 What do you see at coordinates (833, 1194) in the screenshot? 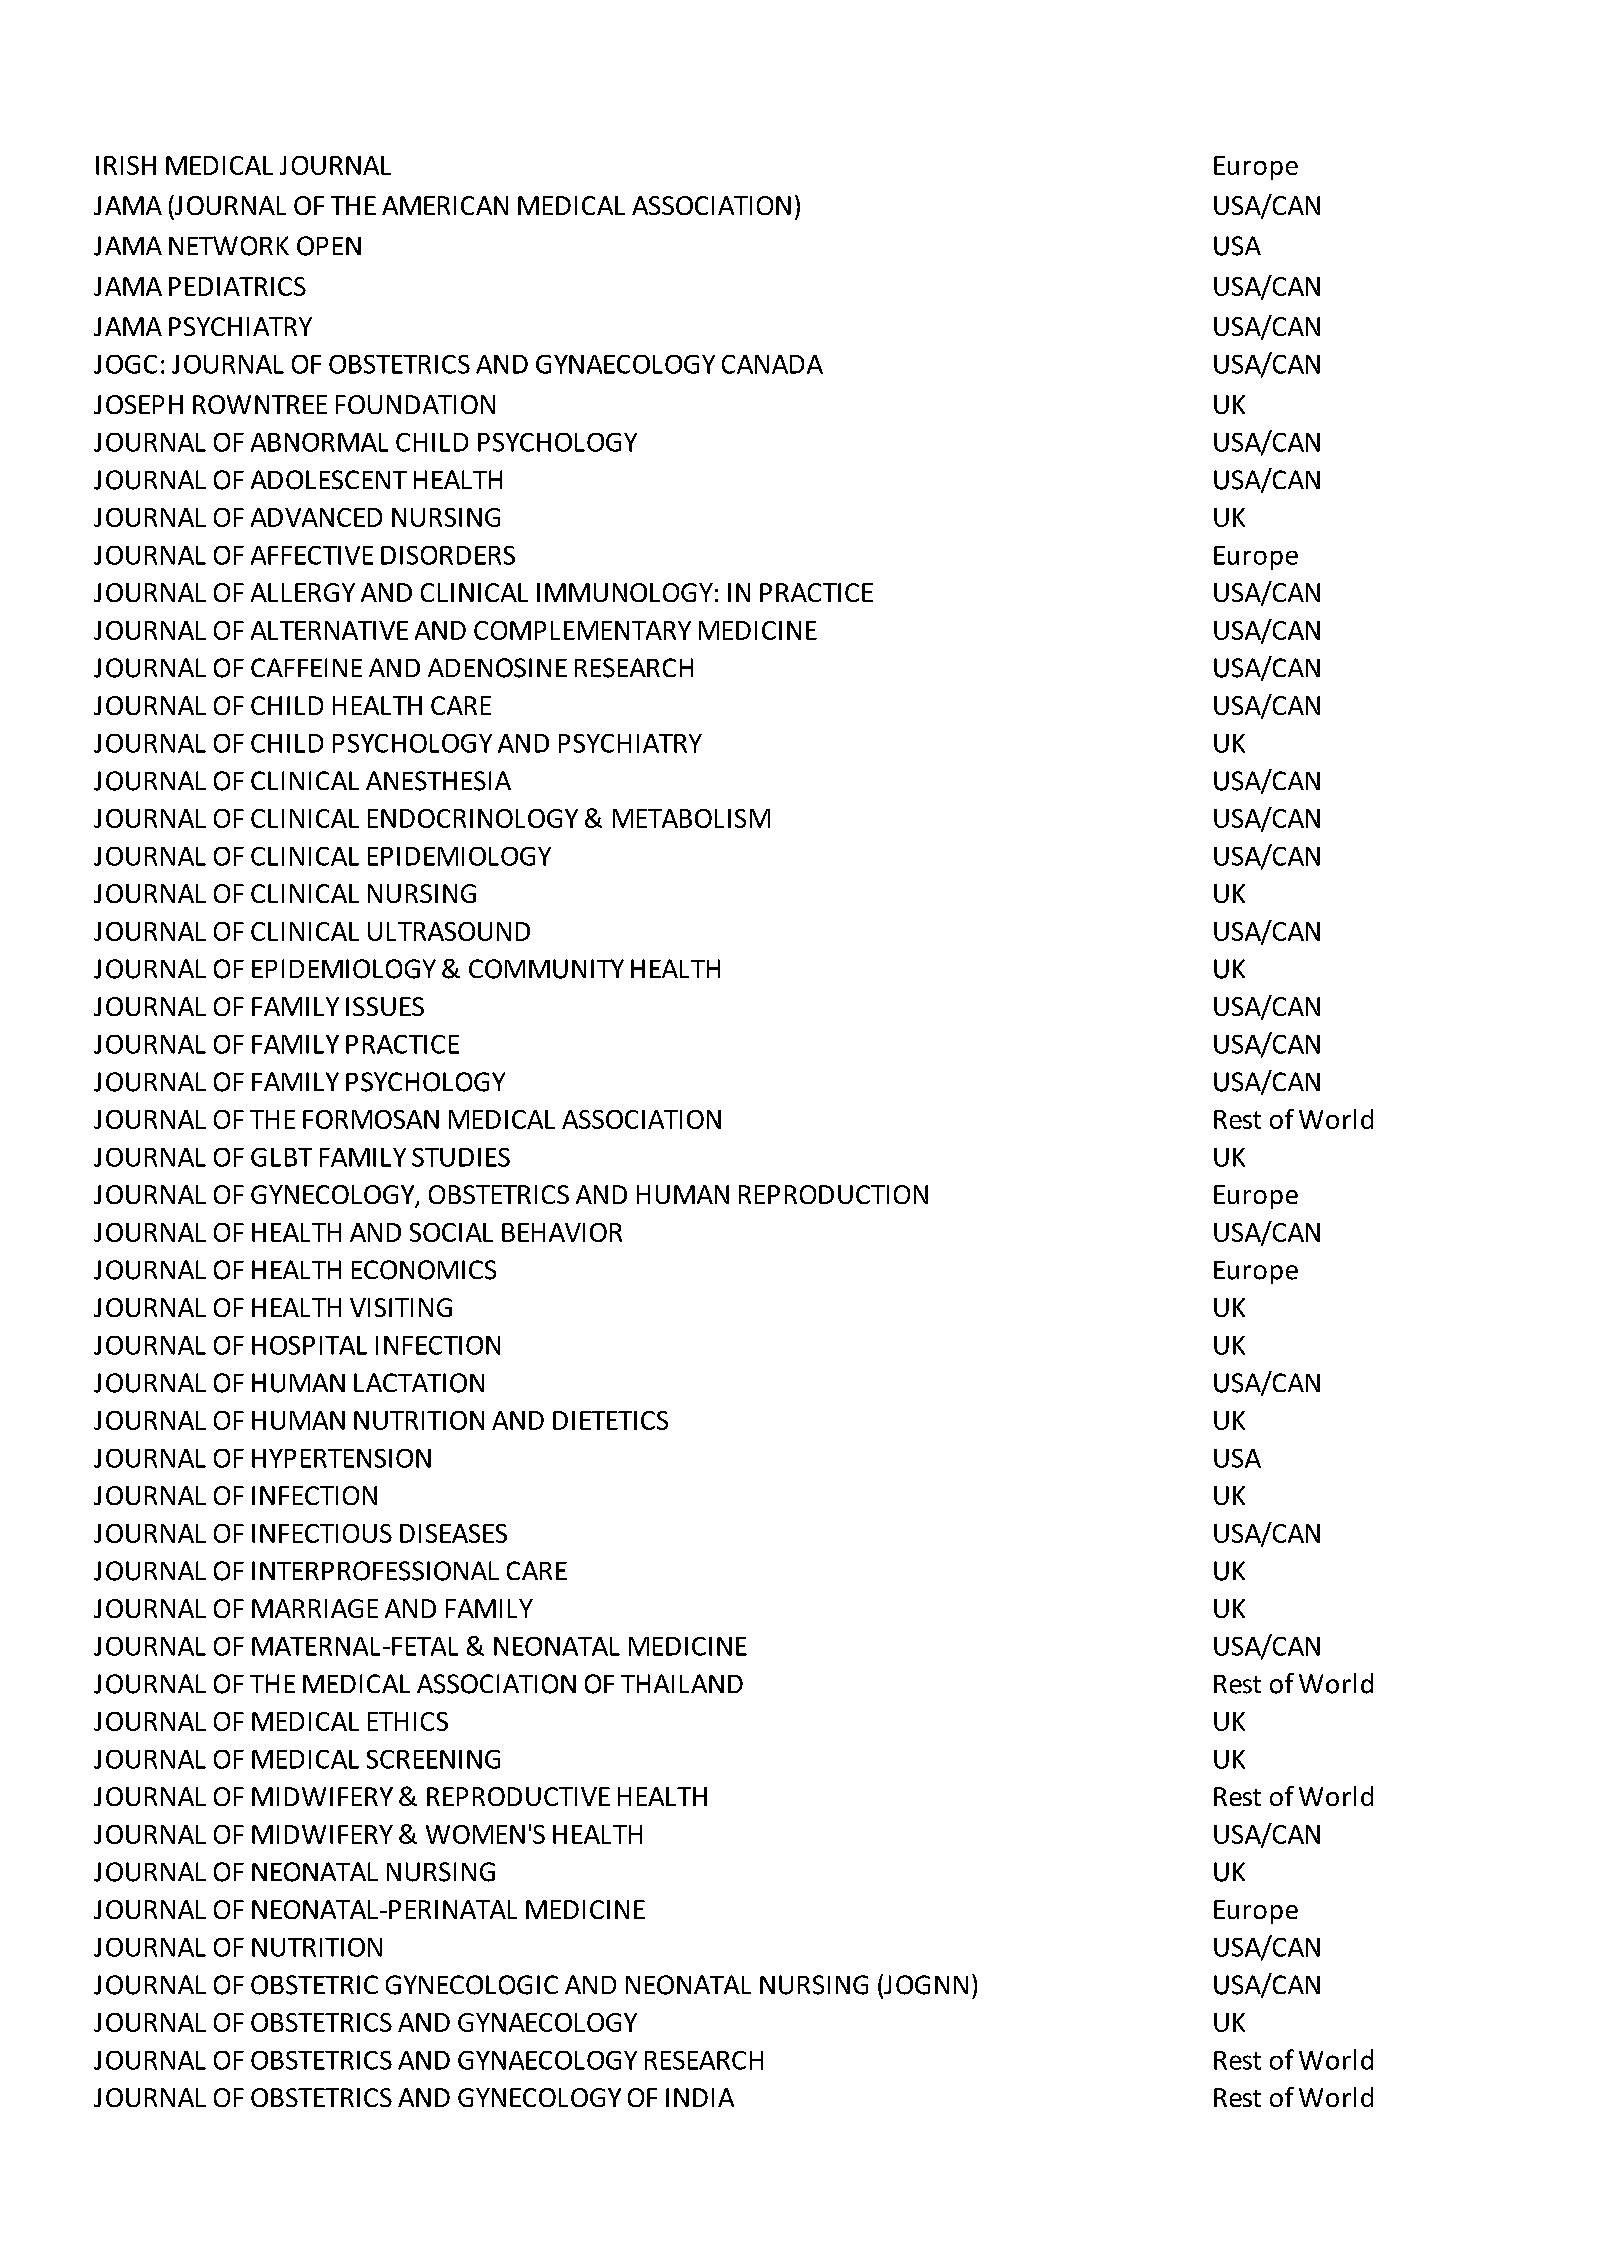
I see `REPRODUCTION` at bounding box center [833, 1194].
